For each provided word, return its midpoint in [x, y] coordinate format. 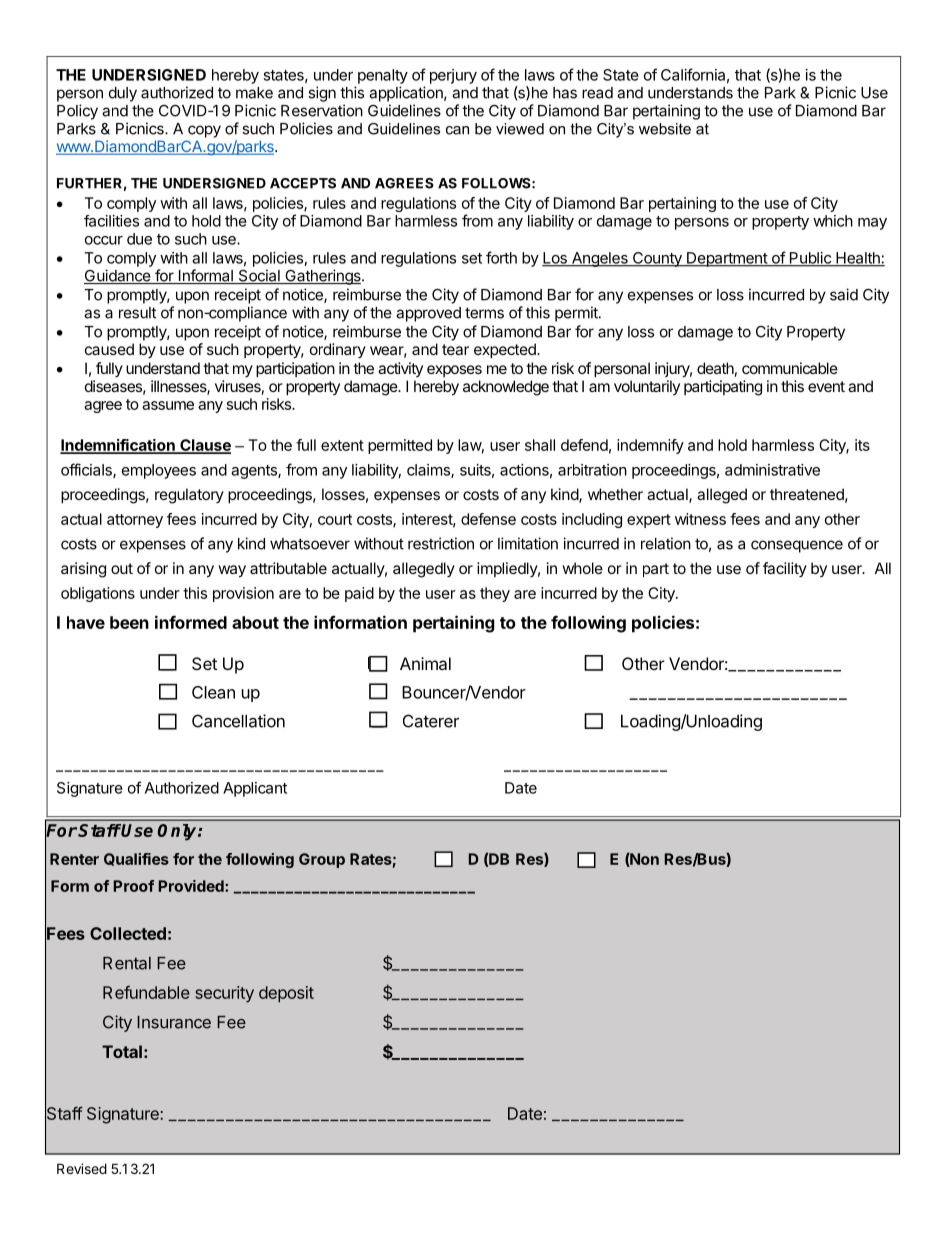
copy [204, 131]
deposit [286, 994]
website [665, 129]
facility [785, 569]
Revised [82, 1168]
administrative [772, 470]
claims [429, 471]
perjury [453, 76]
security [224, 994]
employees [159, 471]
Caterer [431, 721]
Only [178, 832]
